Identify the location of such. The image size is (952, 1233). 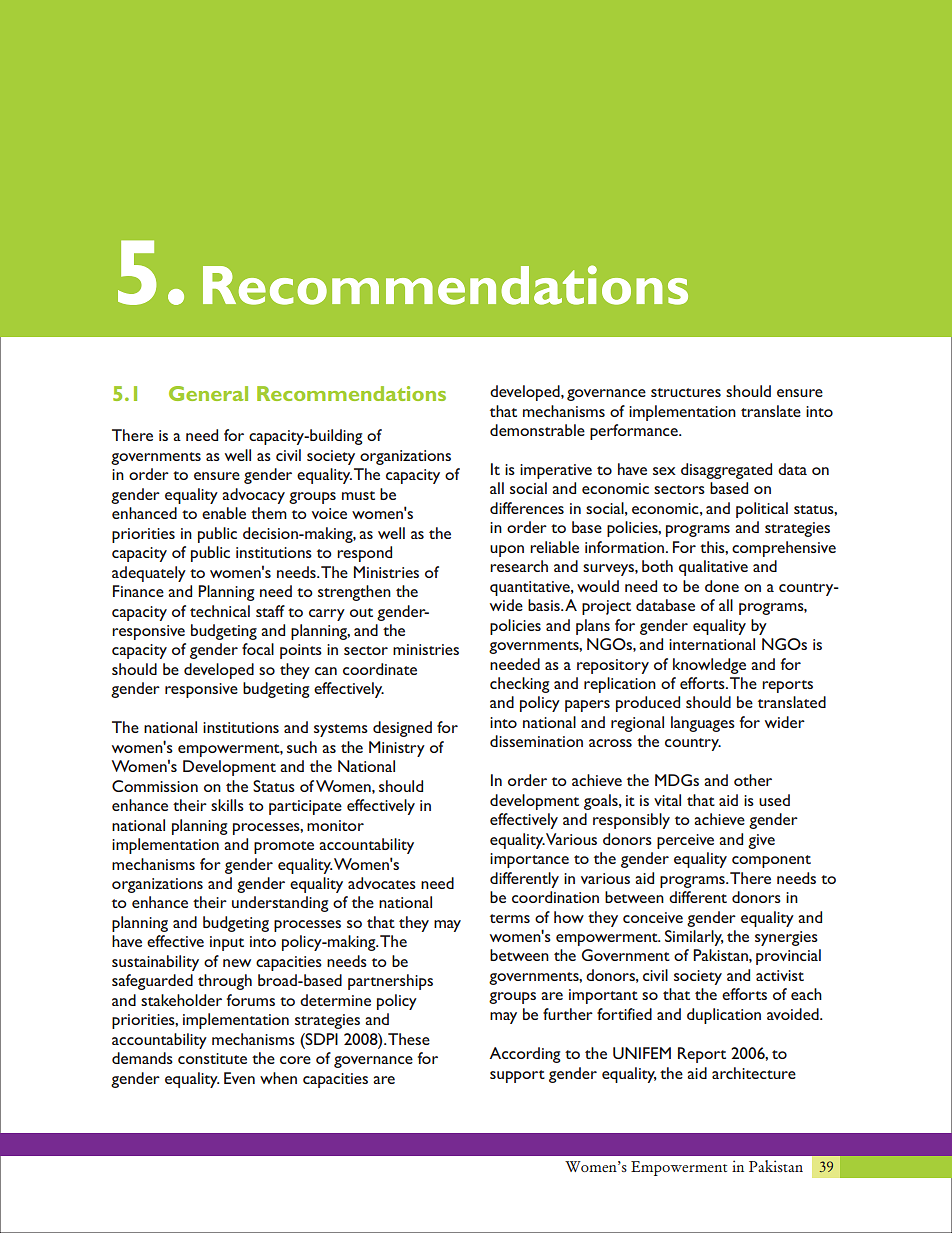
(302, 747).
